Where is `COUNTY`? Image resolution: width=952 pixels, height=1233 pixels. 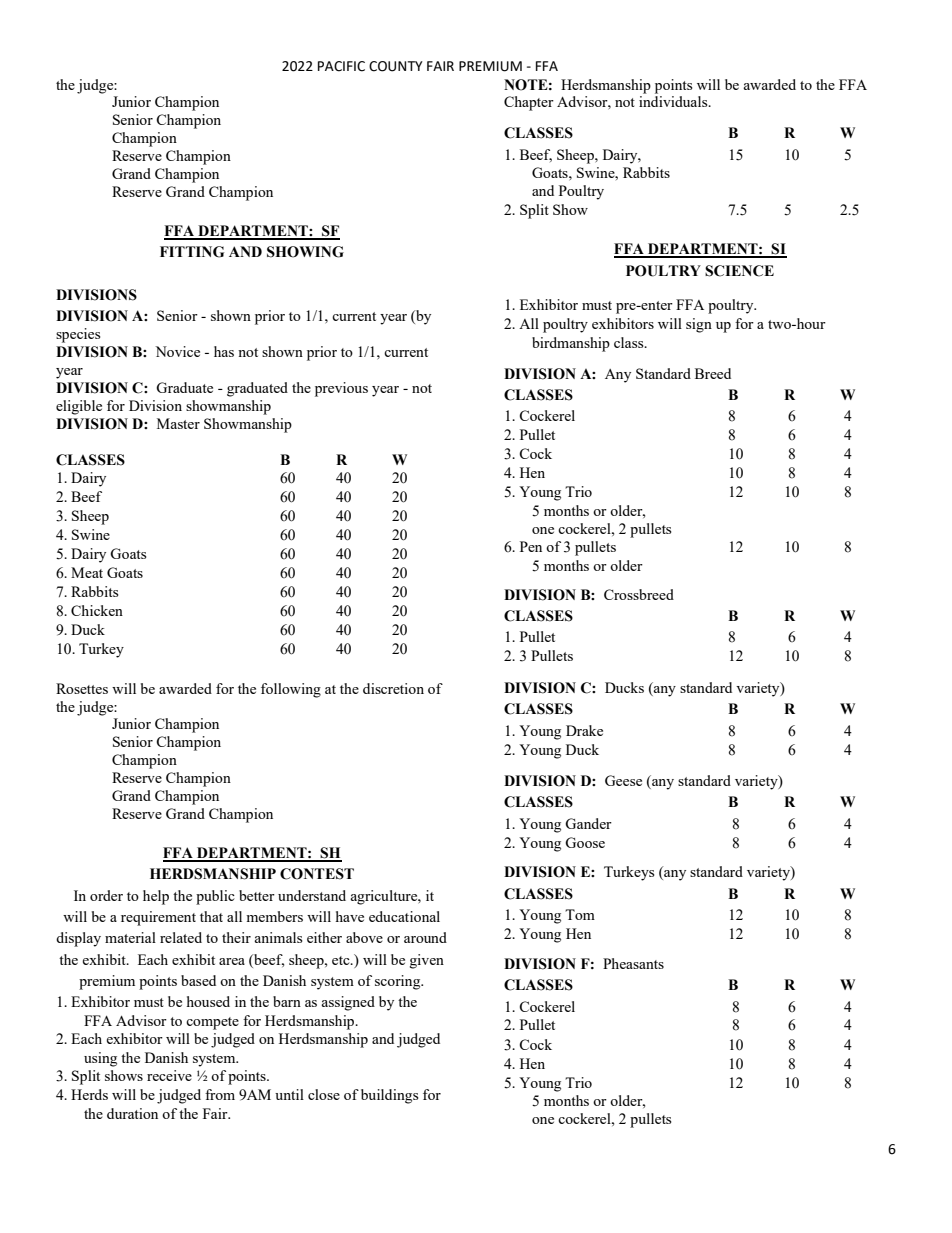 COUNTY is located at coordinates (396, 66).
